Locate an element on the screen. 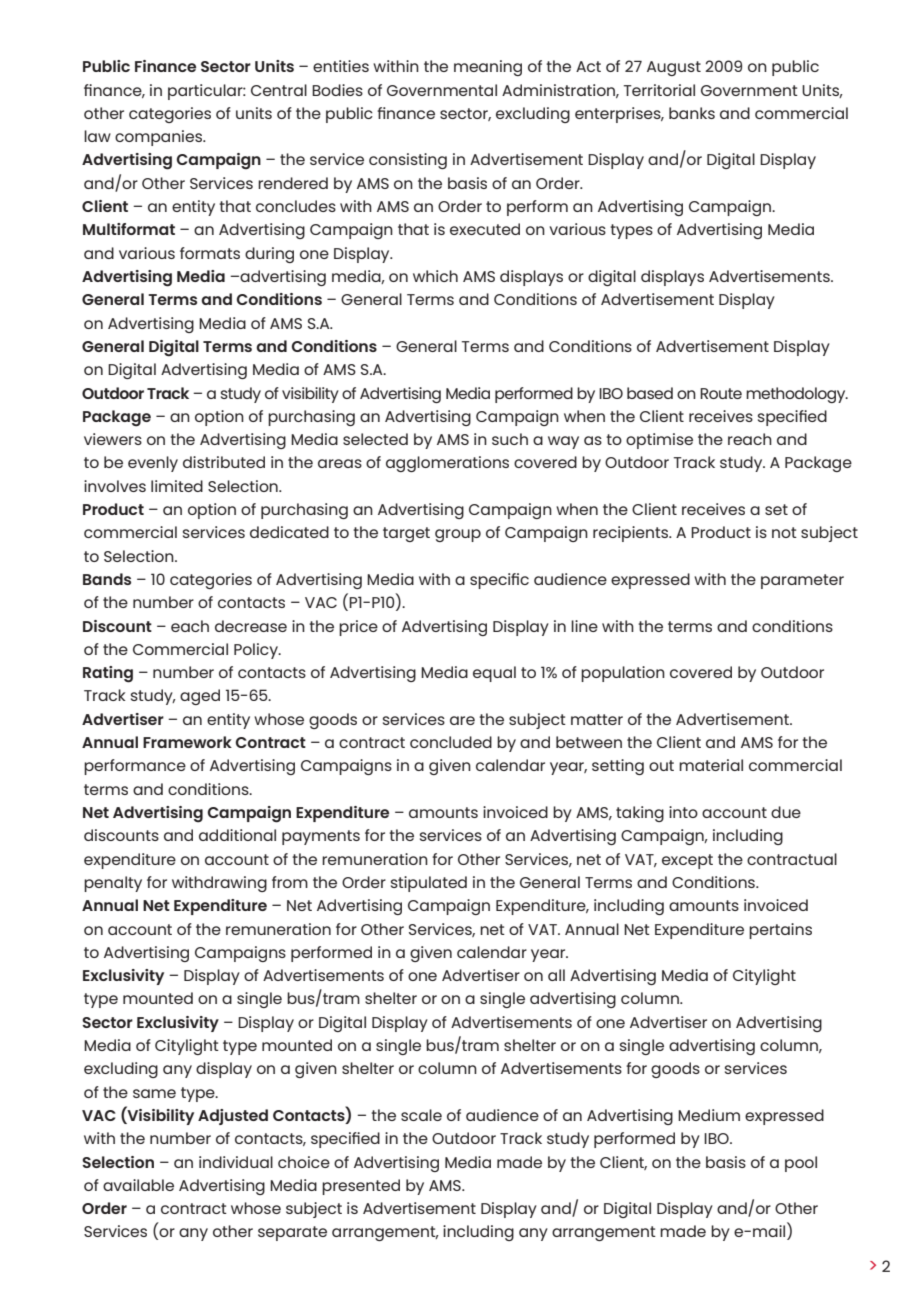 This screenshot has height=1308, width=924. banks is located at coordinates (692, 113).
